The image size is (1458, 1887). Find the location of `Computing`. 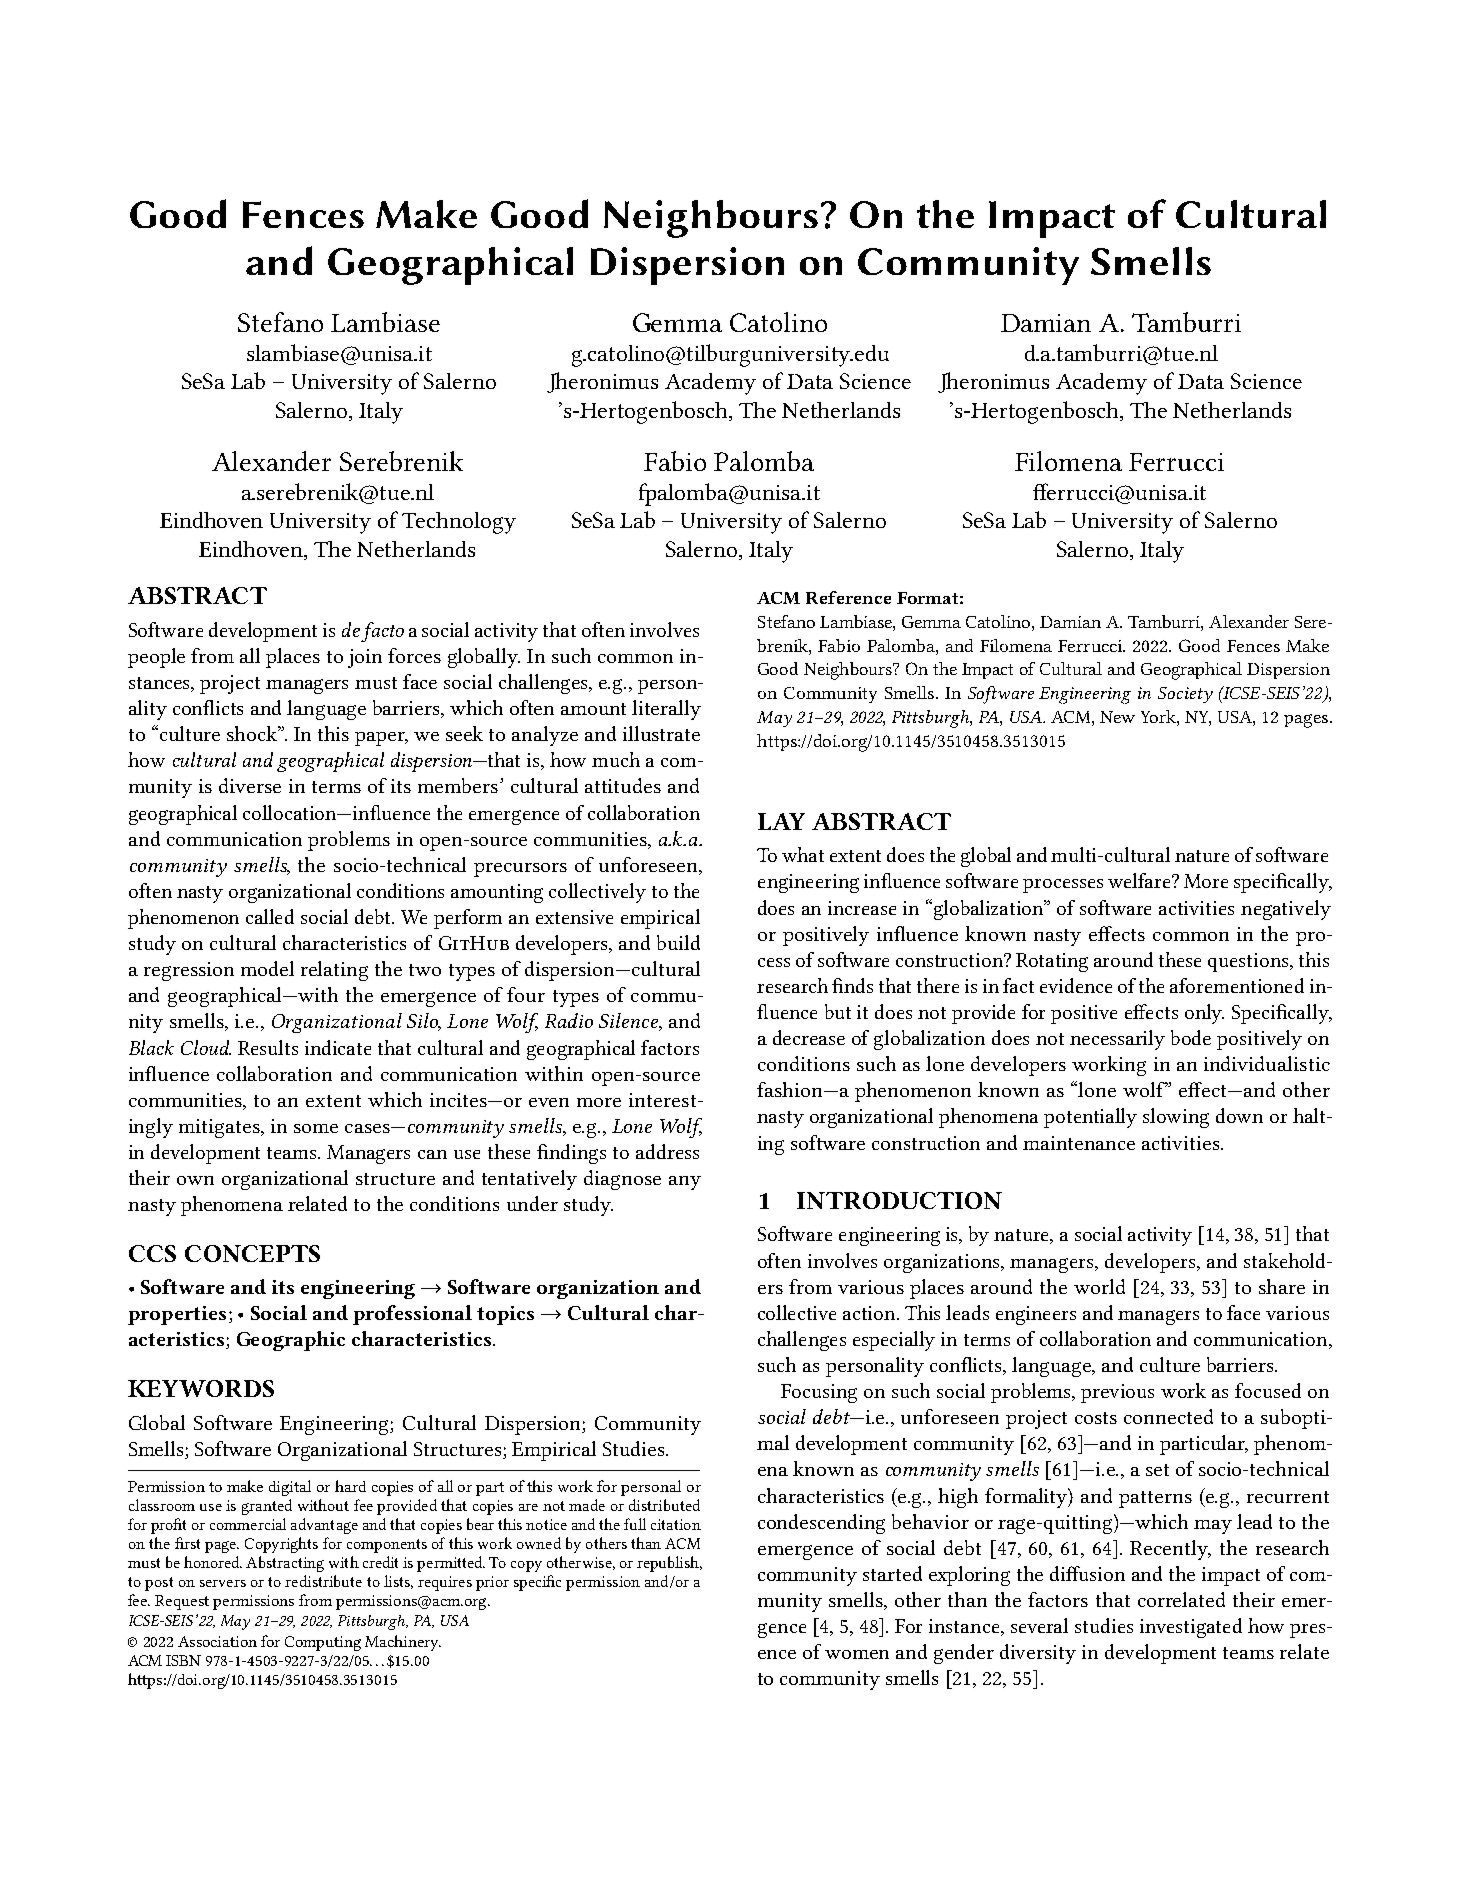

Computing is located at coordinates (323, 1643).
